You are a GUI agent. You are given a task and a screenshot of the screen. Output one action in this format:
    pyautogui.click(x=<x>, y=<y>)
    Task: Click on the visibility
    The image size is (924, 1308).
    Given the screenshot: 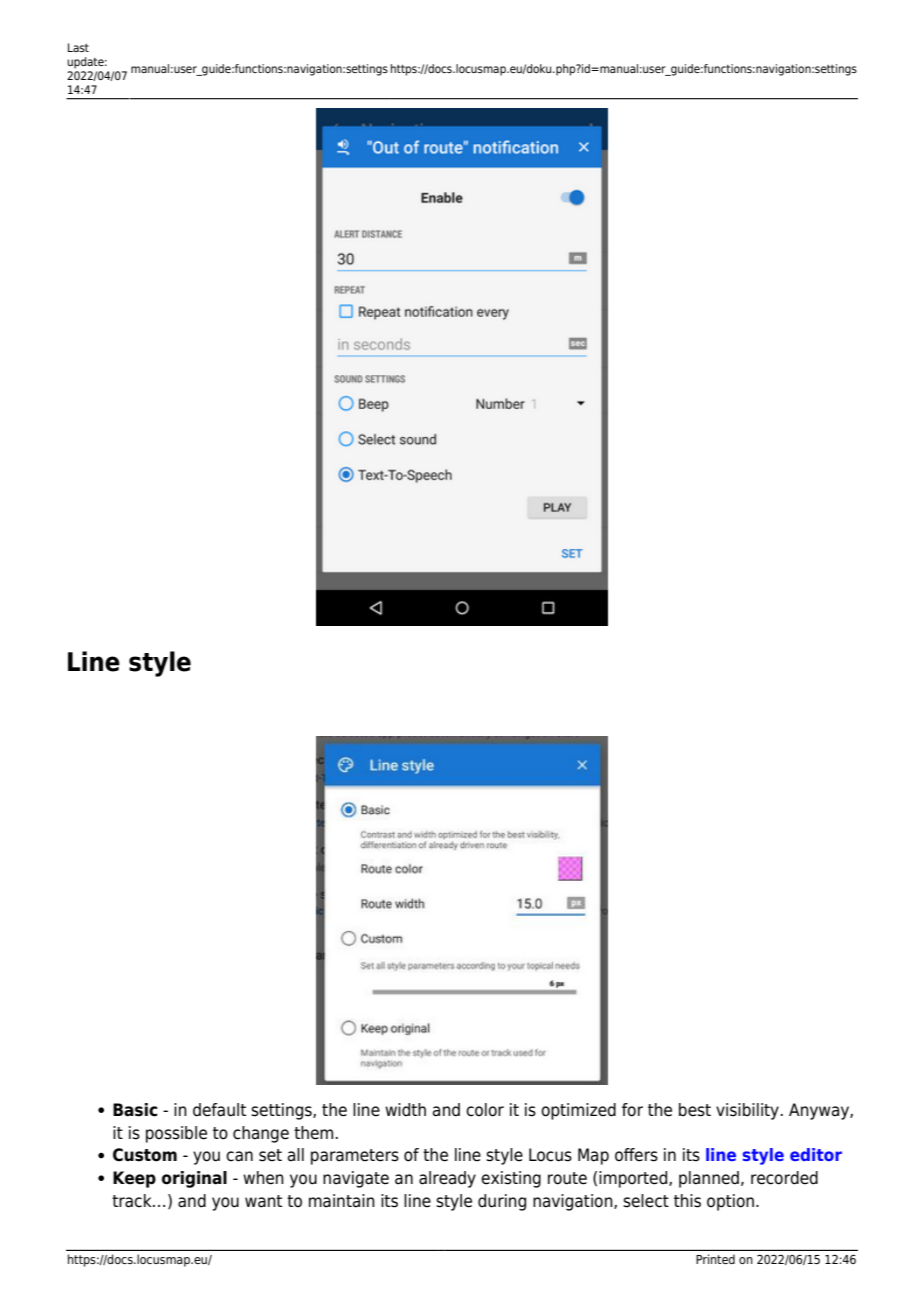 What is the action you would take?
    pyautogui.click(x=747, y=1111)
